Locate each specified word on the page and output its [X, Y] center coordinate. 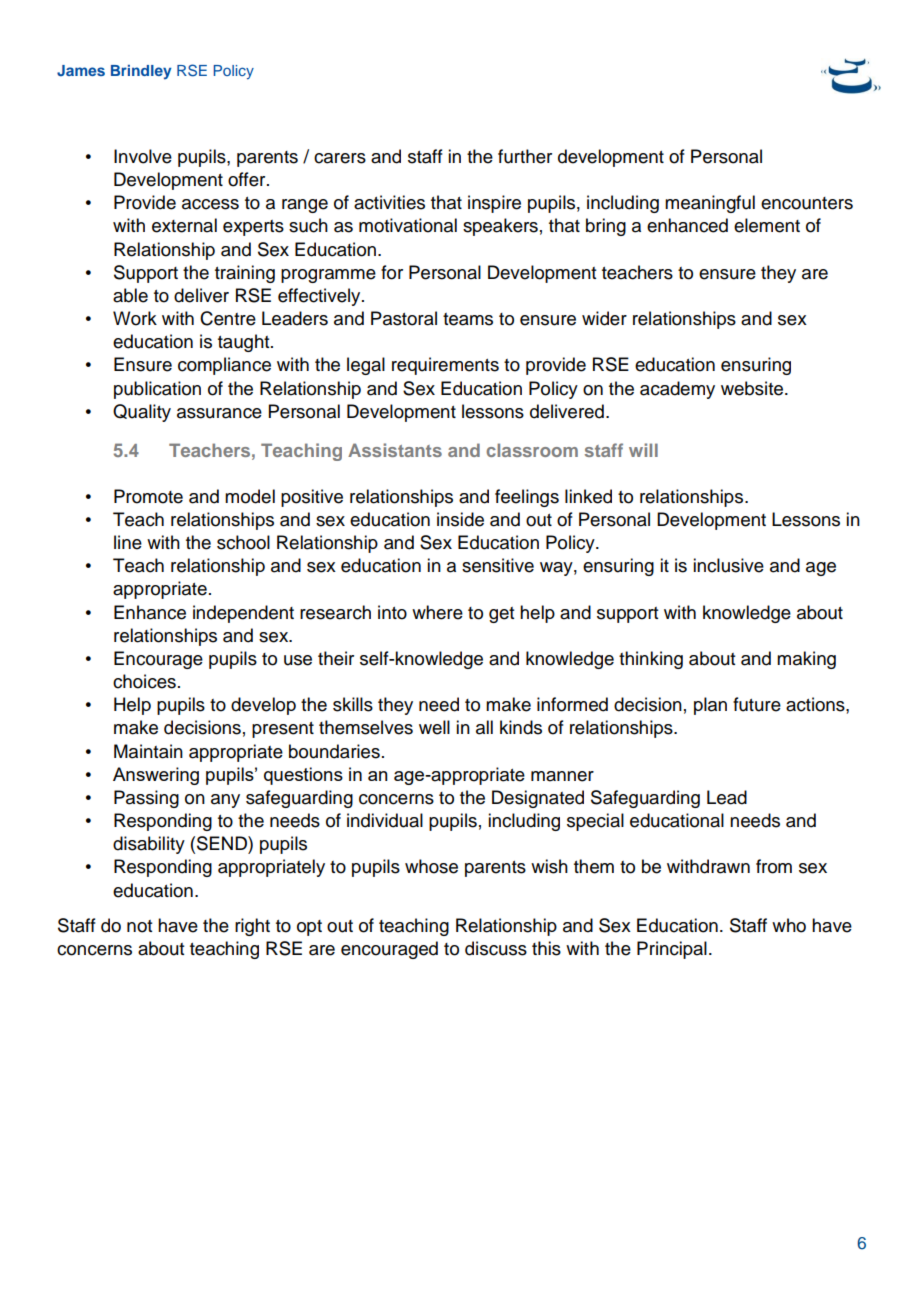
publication [157, 390]
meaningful [710, 204]
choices [144, 681]
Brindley [141, 72]
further [525, 156]
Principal [672, 950]
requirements [445, 366]
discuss [496, 948]
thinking [651, 660]
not [139, 926]
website [753, 388]
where [437, 612]
